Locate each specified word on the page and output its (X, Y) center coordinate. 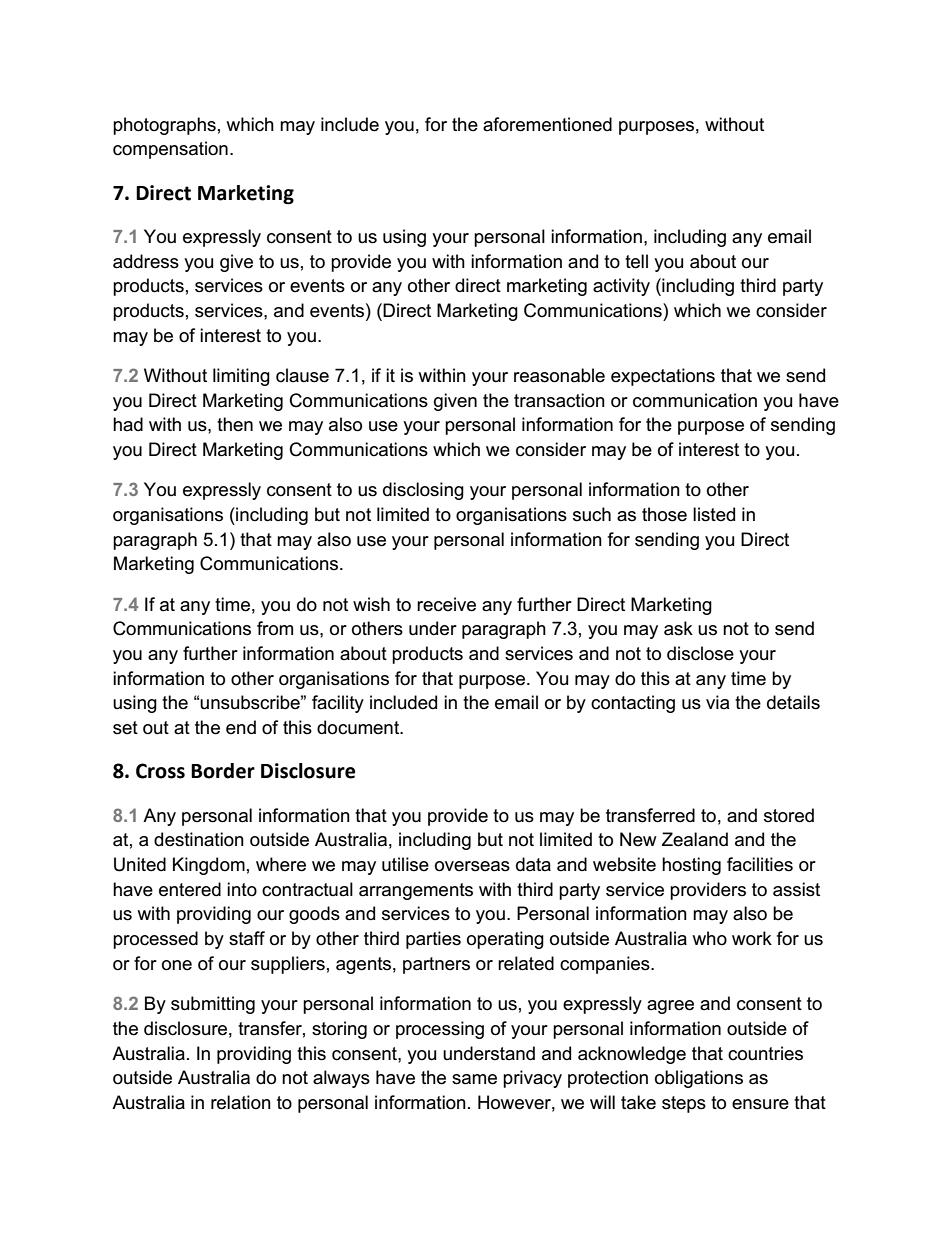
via (717, 702)
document (359, 727)
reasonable (559, 375)
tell (636, 261)
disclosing (423, 491)
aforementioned (547, 124)
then (235, 424)
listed (714, 514)
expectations (663, 377)
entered (190, 889)
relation (241, 1102)
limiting (241, 377)
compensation (170, 150)
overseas (472, 866)
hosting (691, 866)
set (125, 728)
